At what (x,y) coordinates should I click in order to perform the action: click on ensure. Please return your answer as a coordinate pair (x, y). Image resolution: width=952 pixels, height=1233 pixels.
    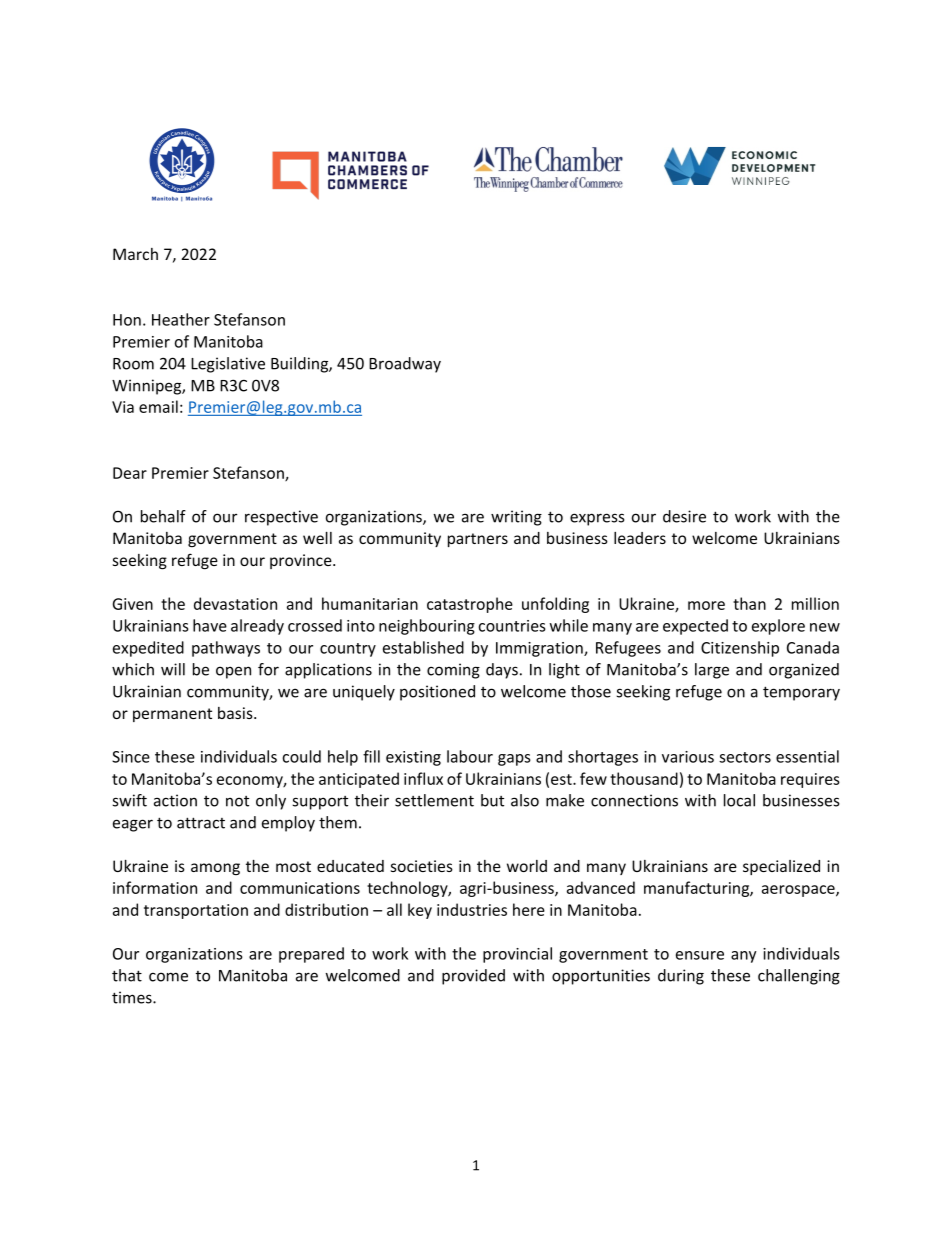
    Looking at the image, I should click on (700, 955).
